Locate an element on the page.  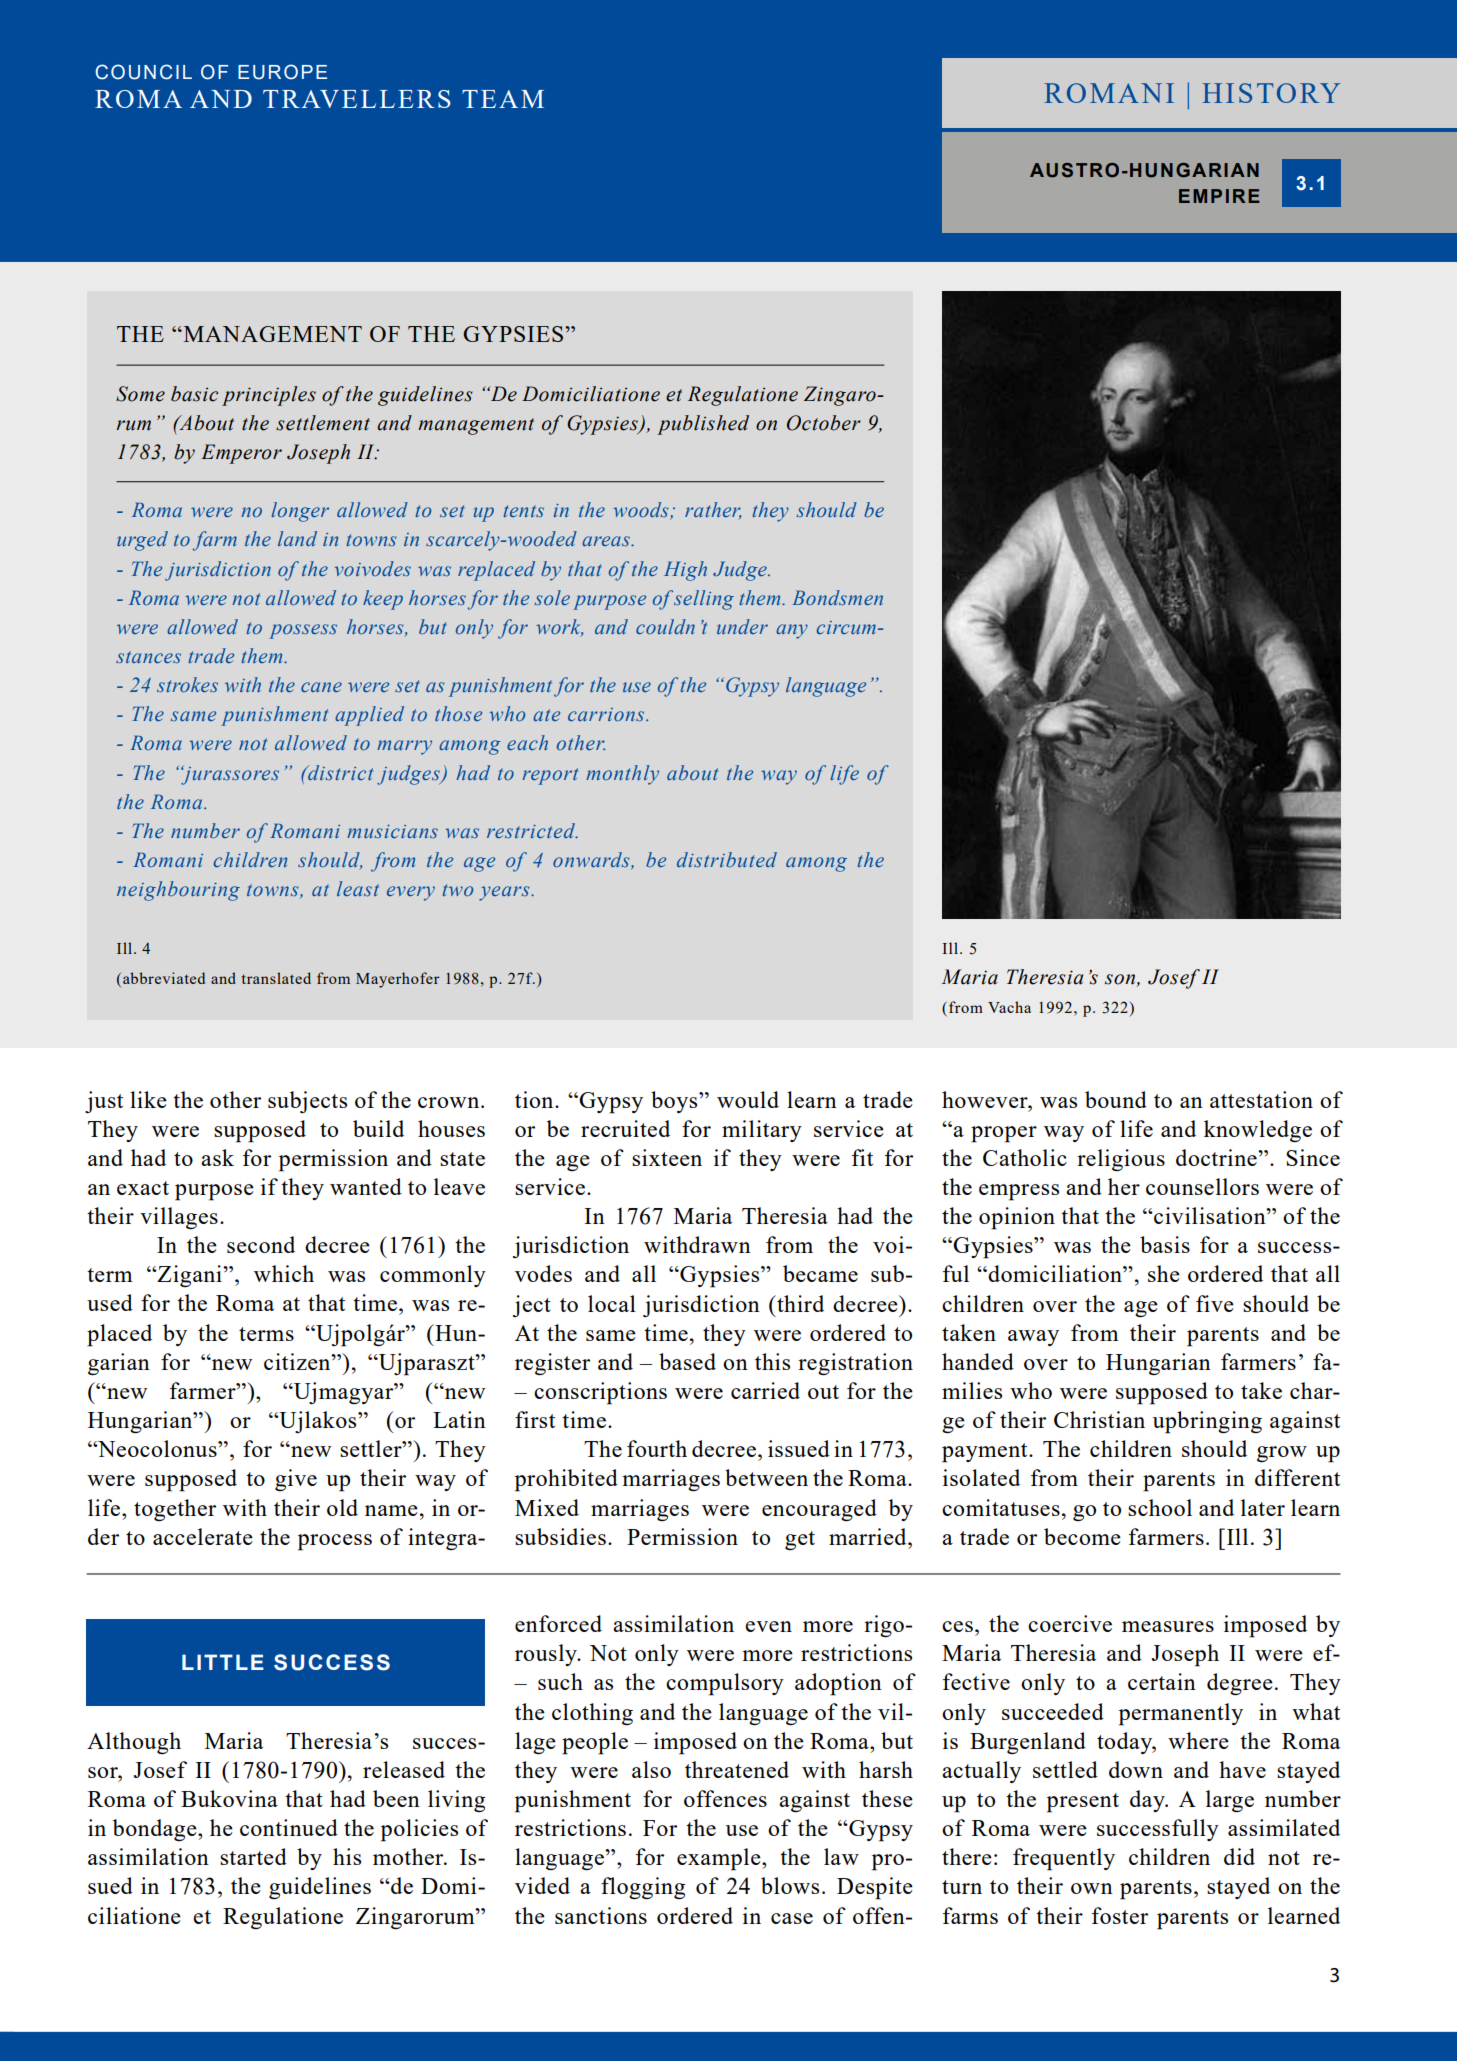
EUROPE is located at coordinates (282, 72).
